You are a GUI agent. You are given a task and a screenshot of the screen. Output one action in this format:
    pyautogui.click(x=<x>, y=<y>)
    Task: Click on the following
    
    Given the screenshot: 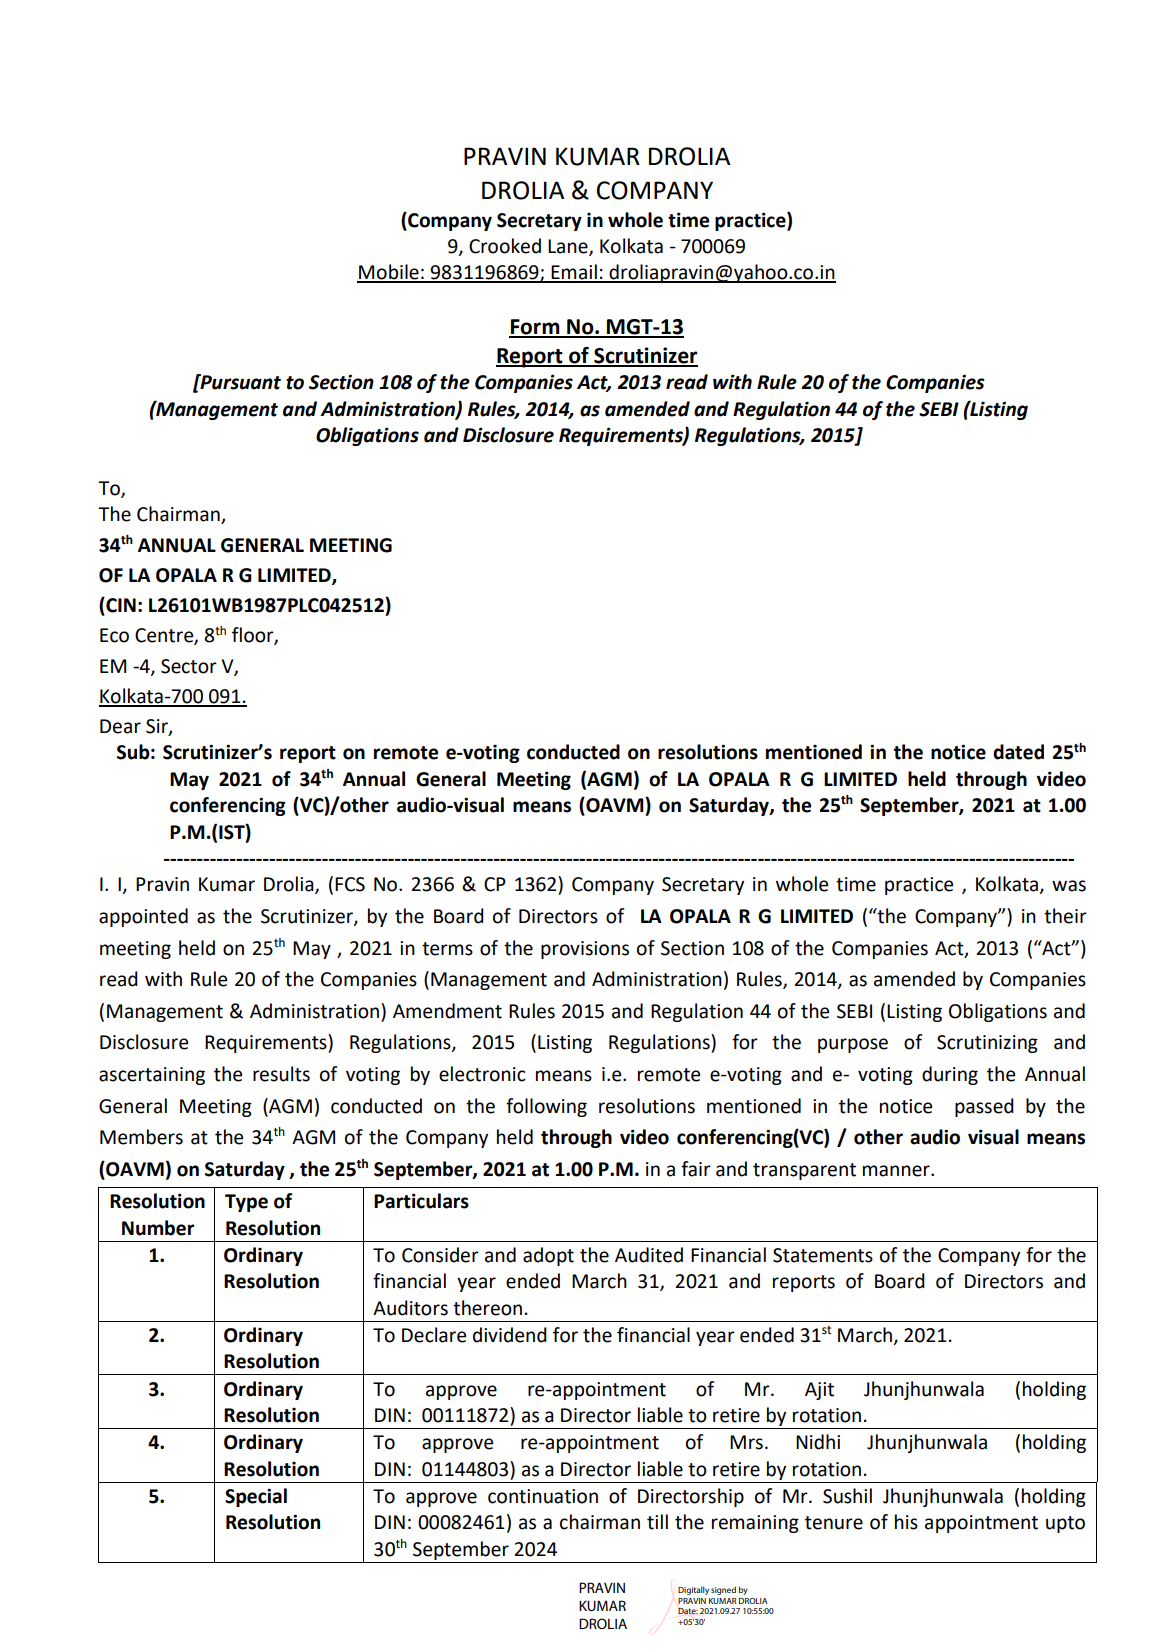 What is the action you would take?
    pyautogui.click(x=546, y=1107)
